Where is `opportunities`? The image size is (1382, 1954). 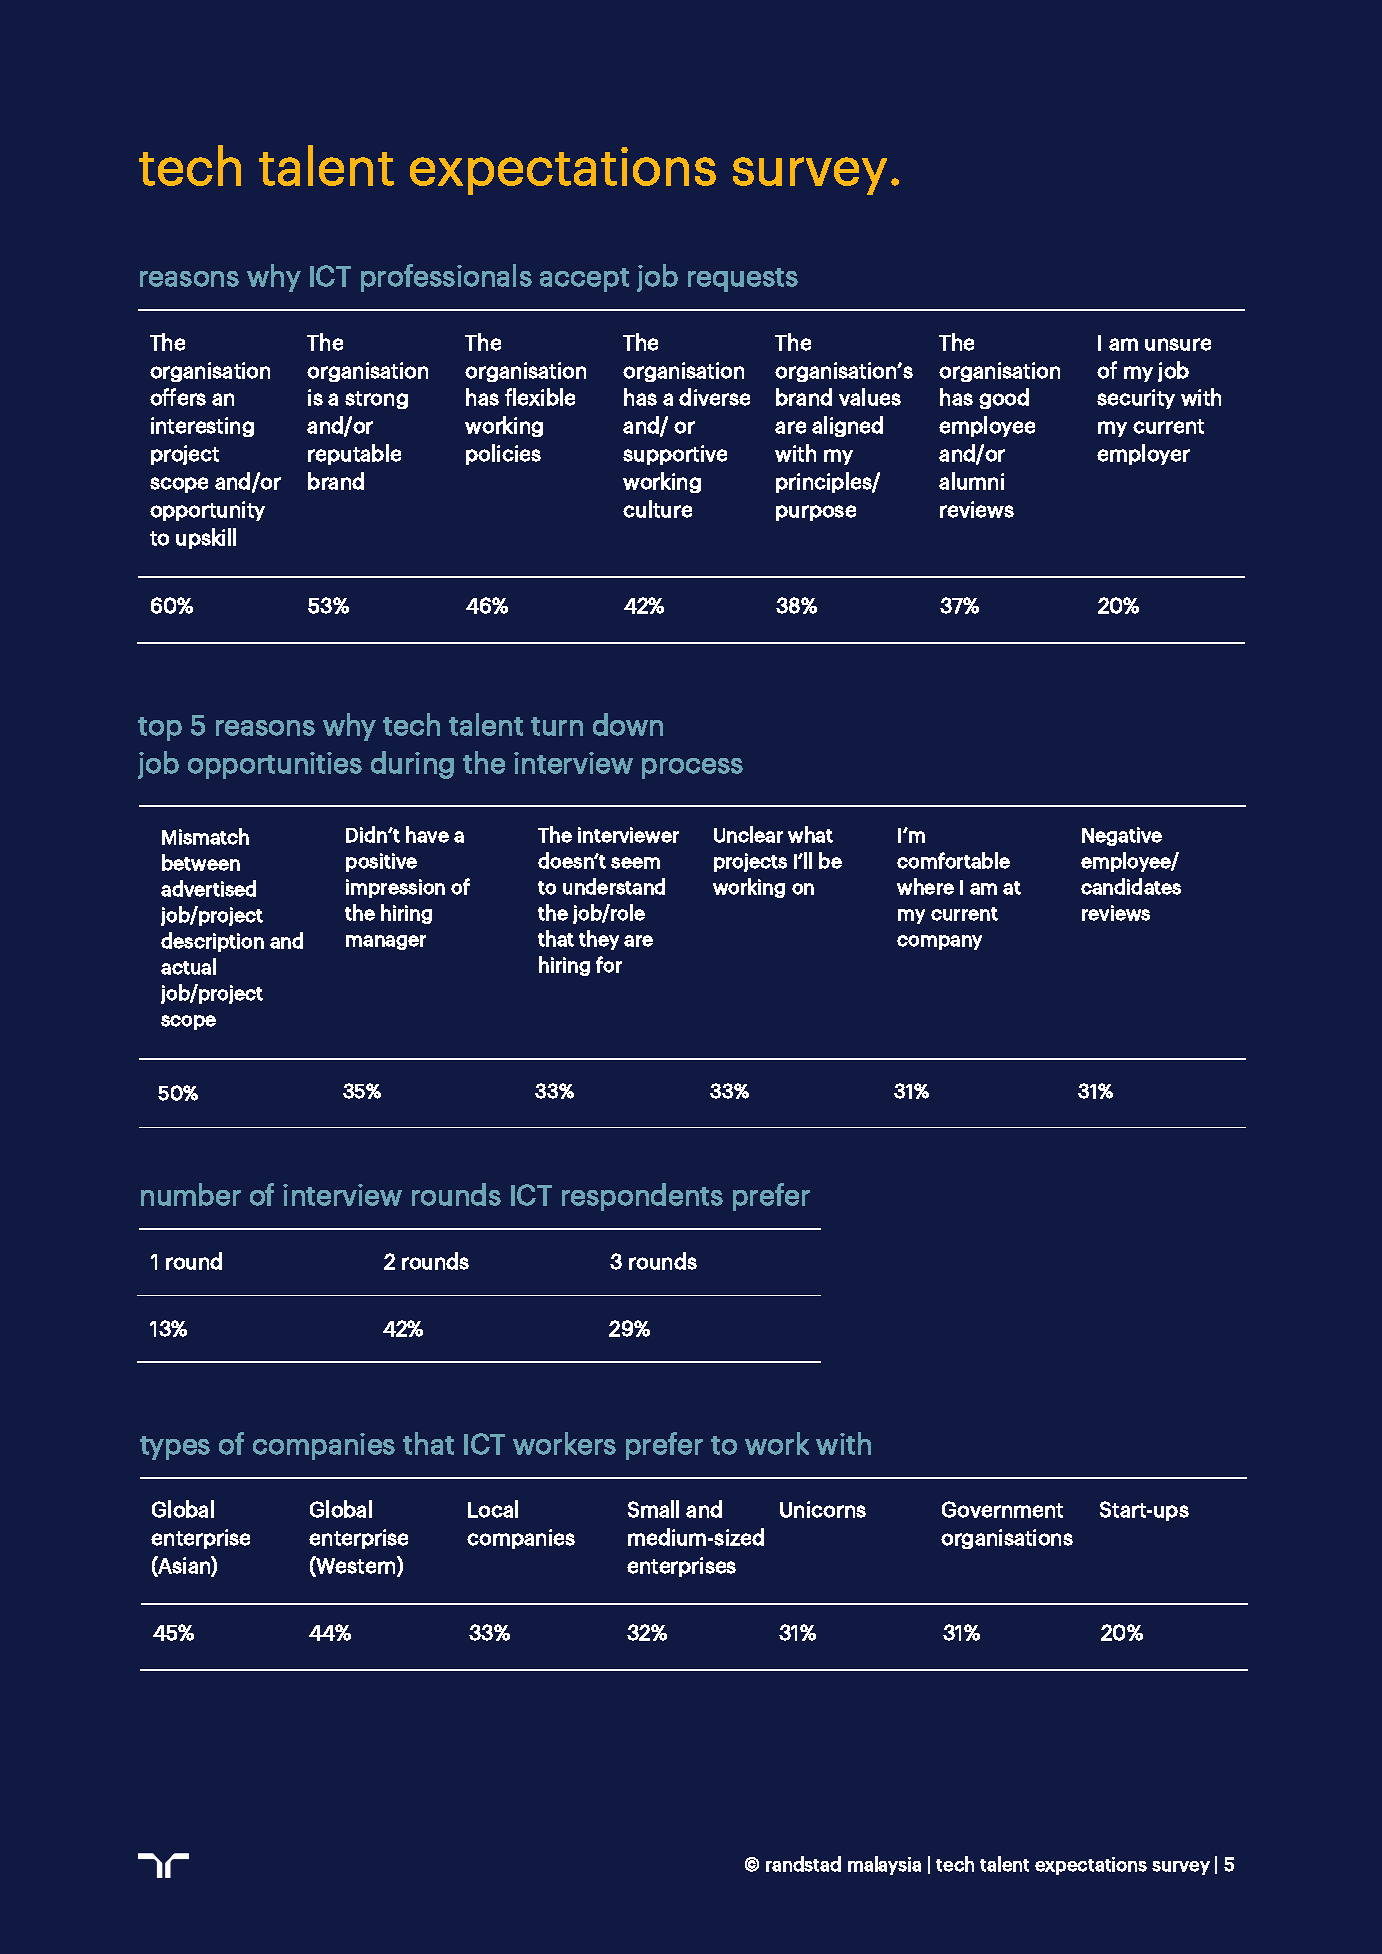
opportunities is located at coordinates (275, 765).
